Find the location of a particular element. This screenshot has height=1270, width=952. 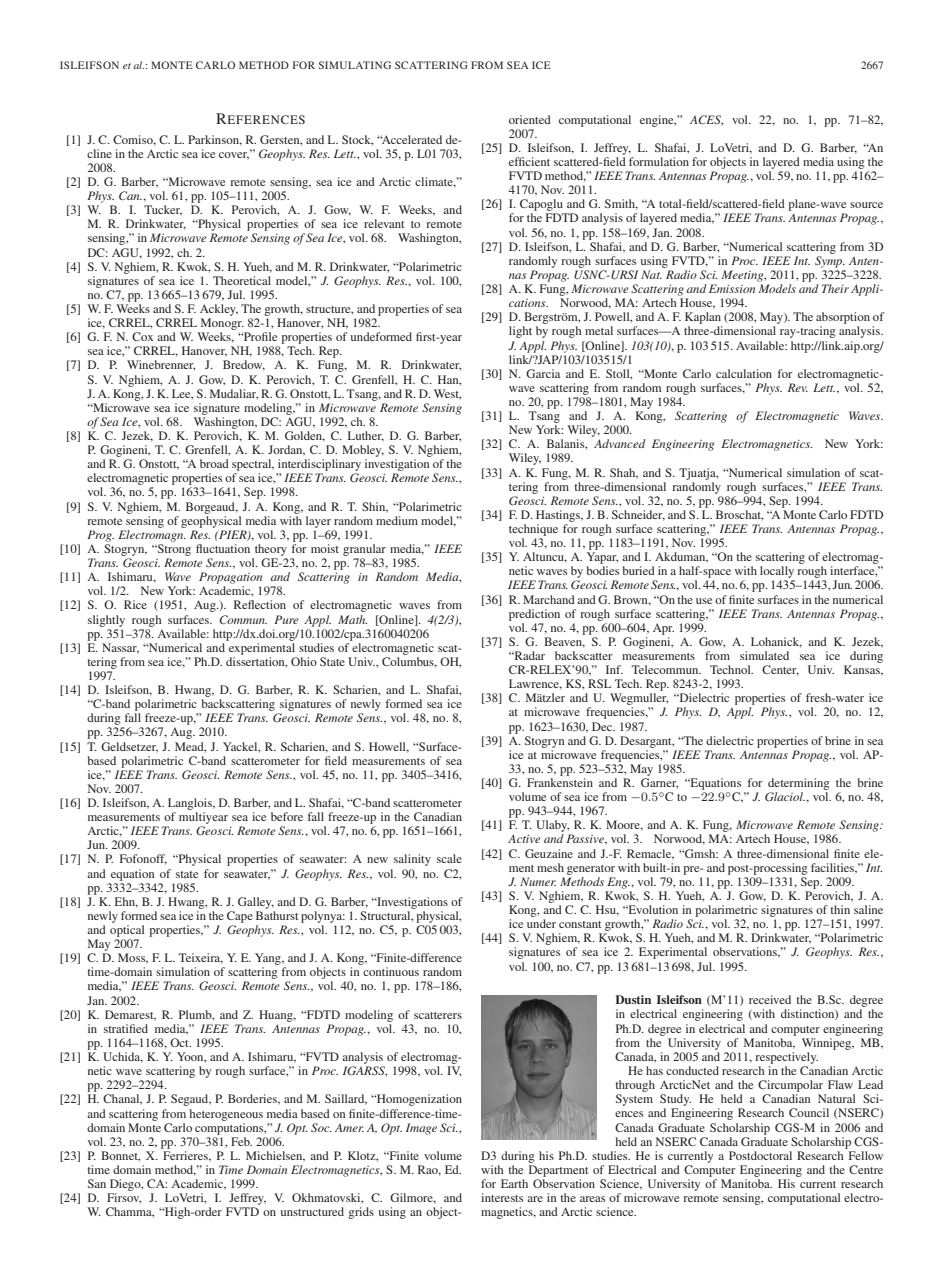

efficient is located at coordinates (529, 161).
